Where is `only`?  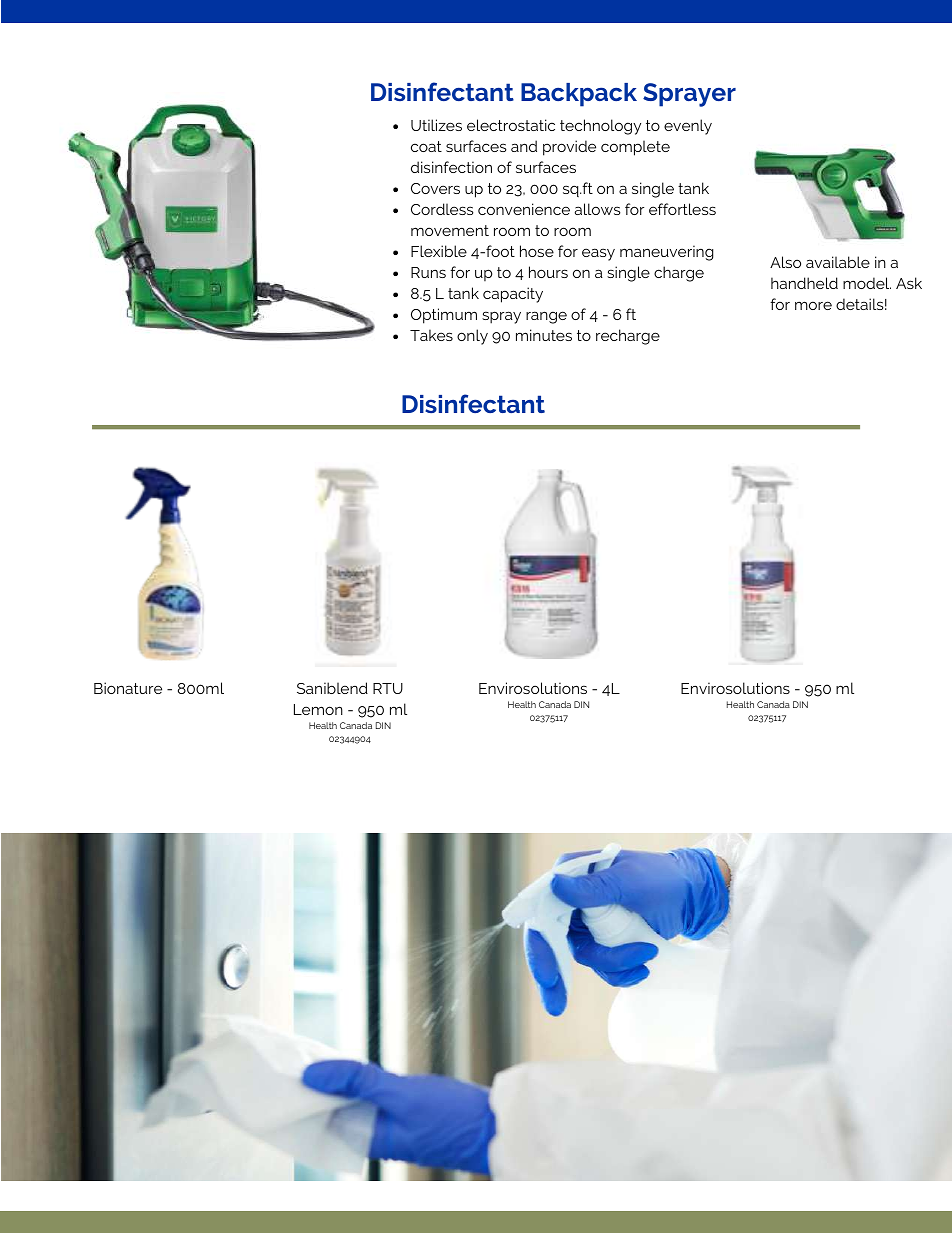
only is located at coordinates (472, 337).
